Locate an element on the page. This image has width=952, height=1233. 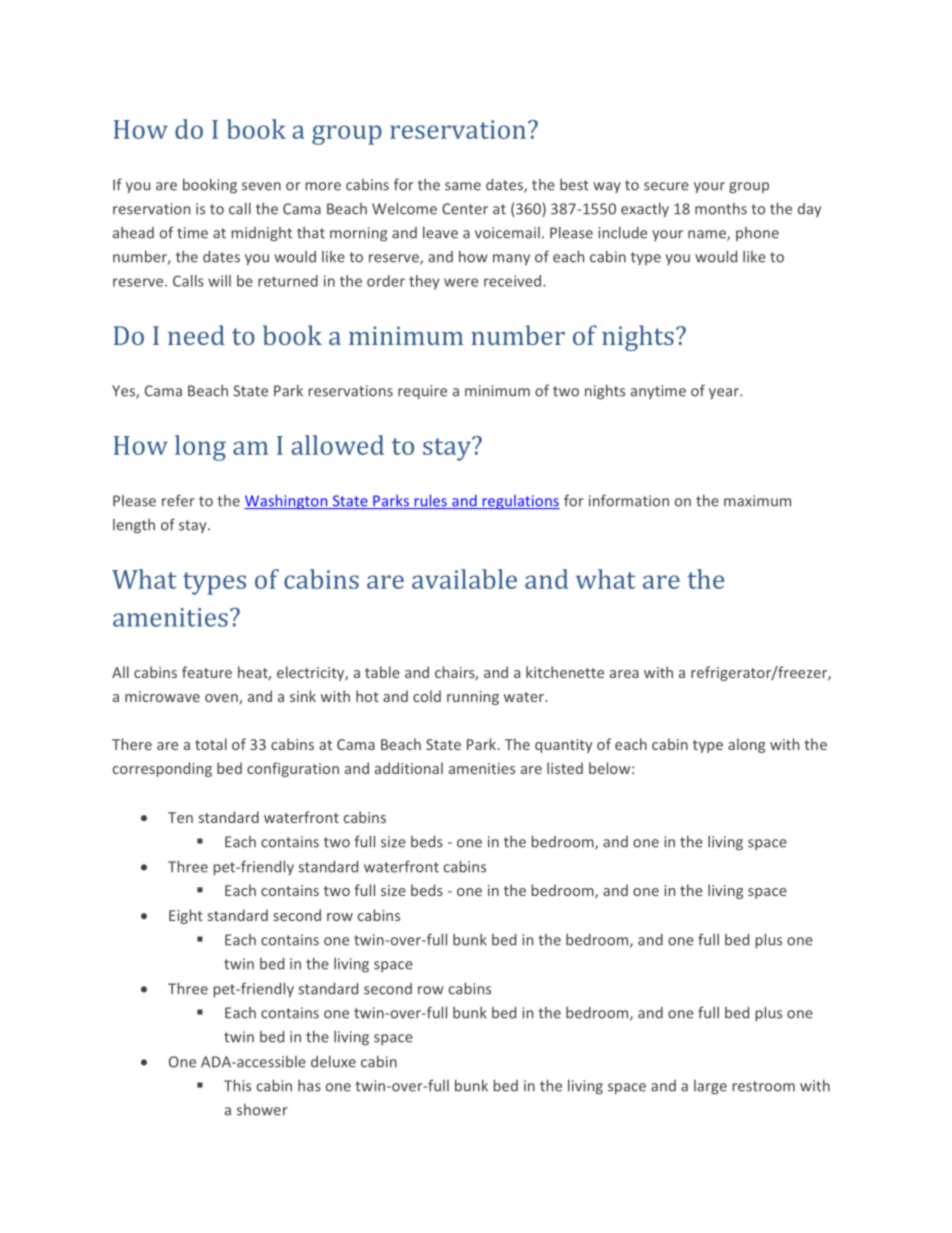
Center is located at coordinates (465, 209).
